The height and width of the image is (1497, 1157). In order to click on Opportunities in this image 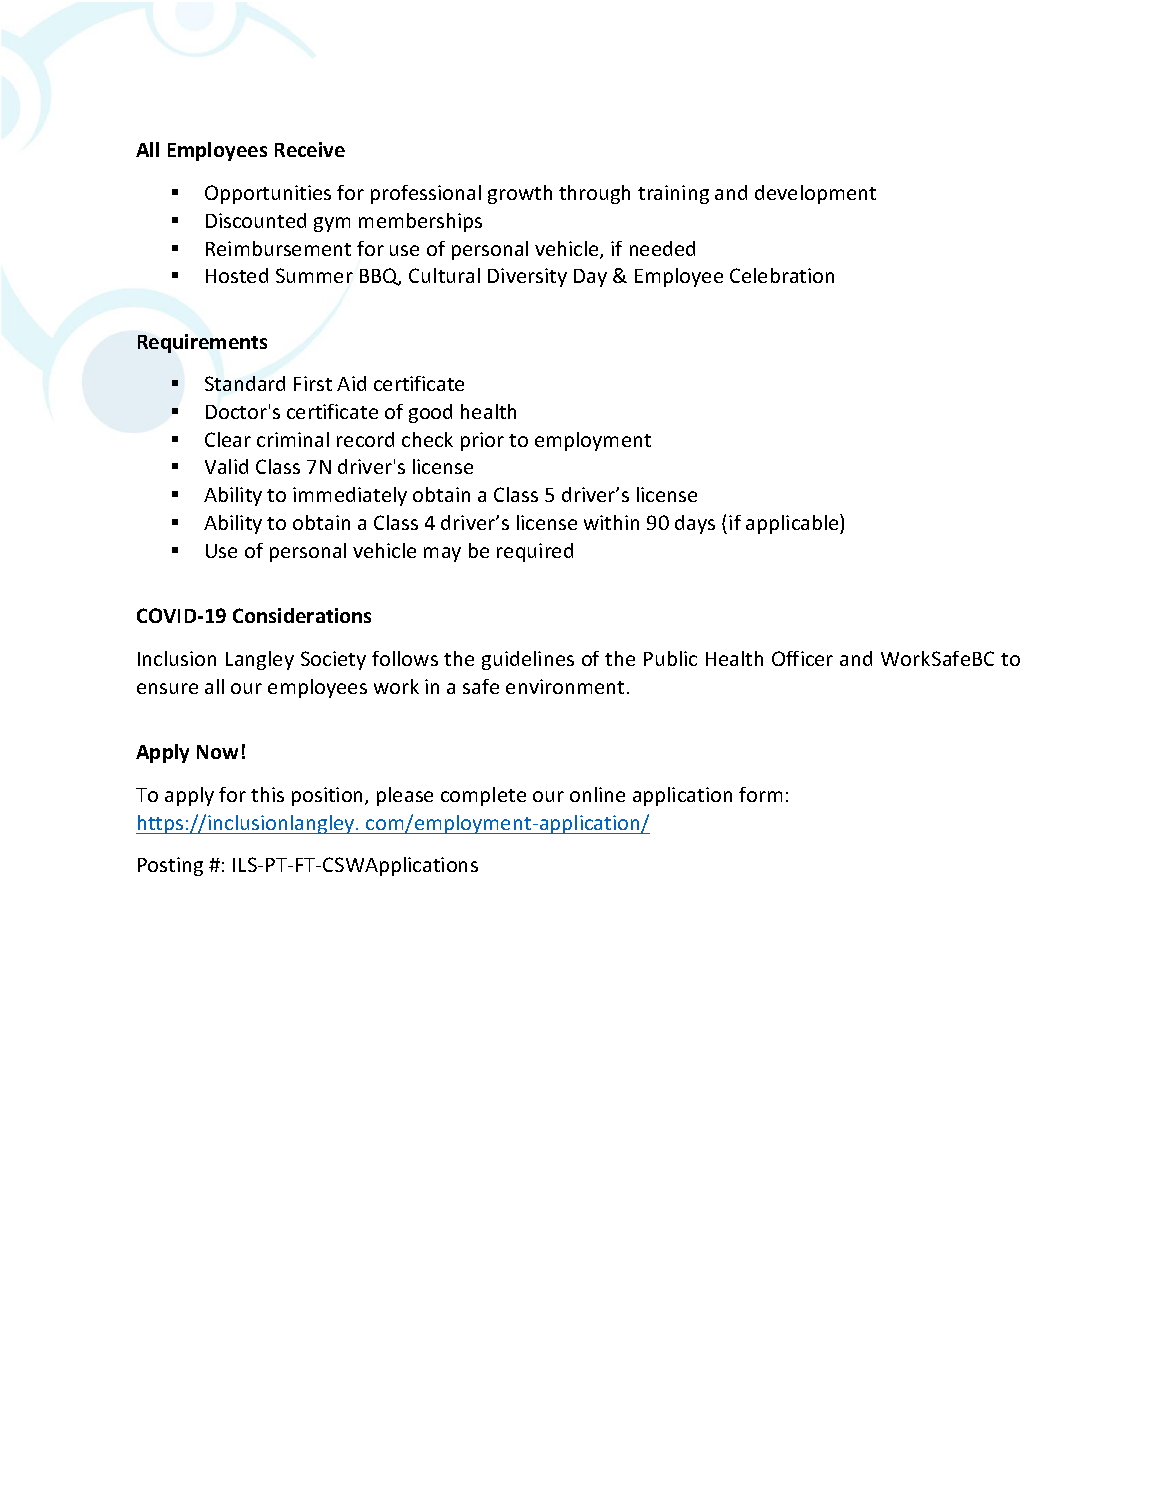, I will do `click(268, 194)`.
